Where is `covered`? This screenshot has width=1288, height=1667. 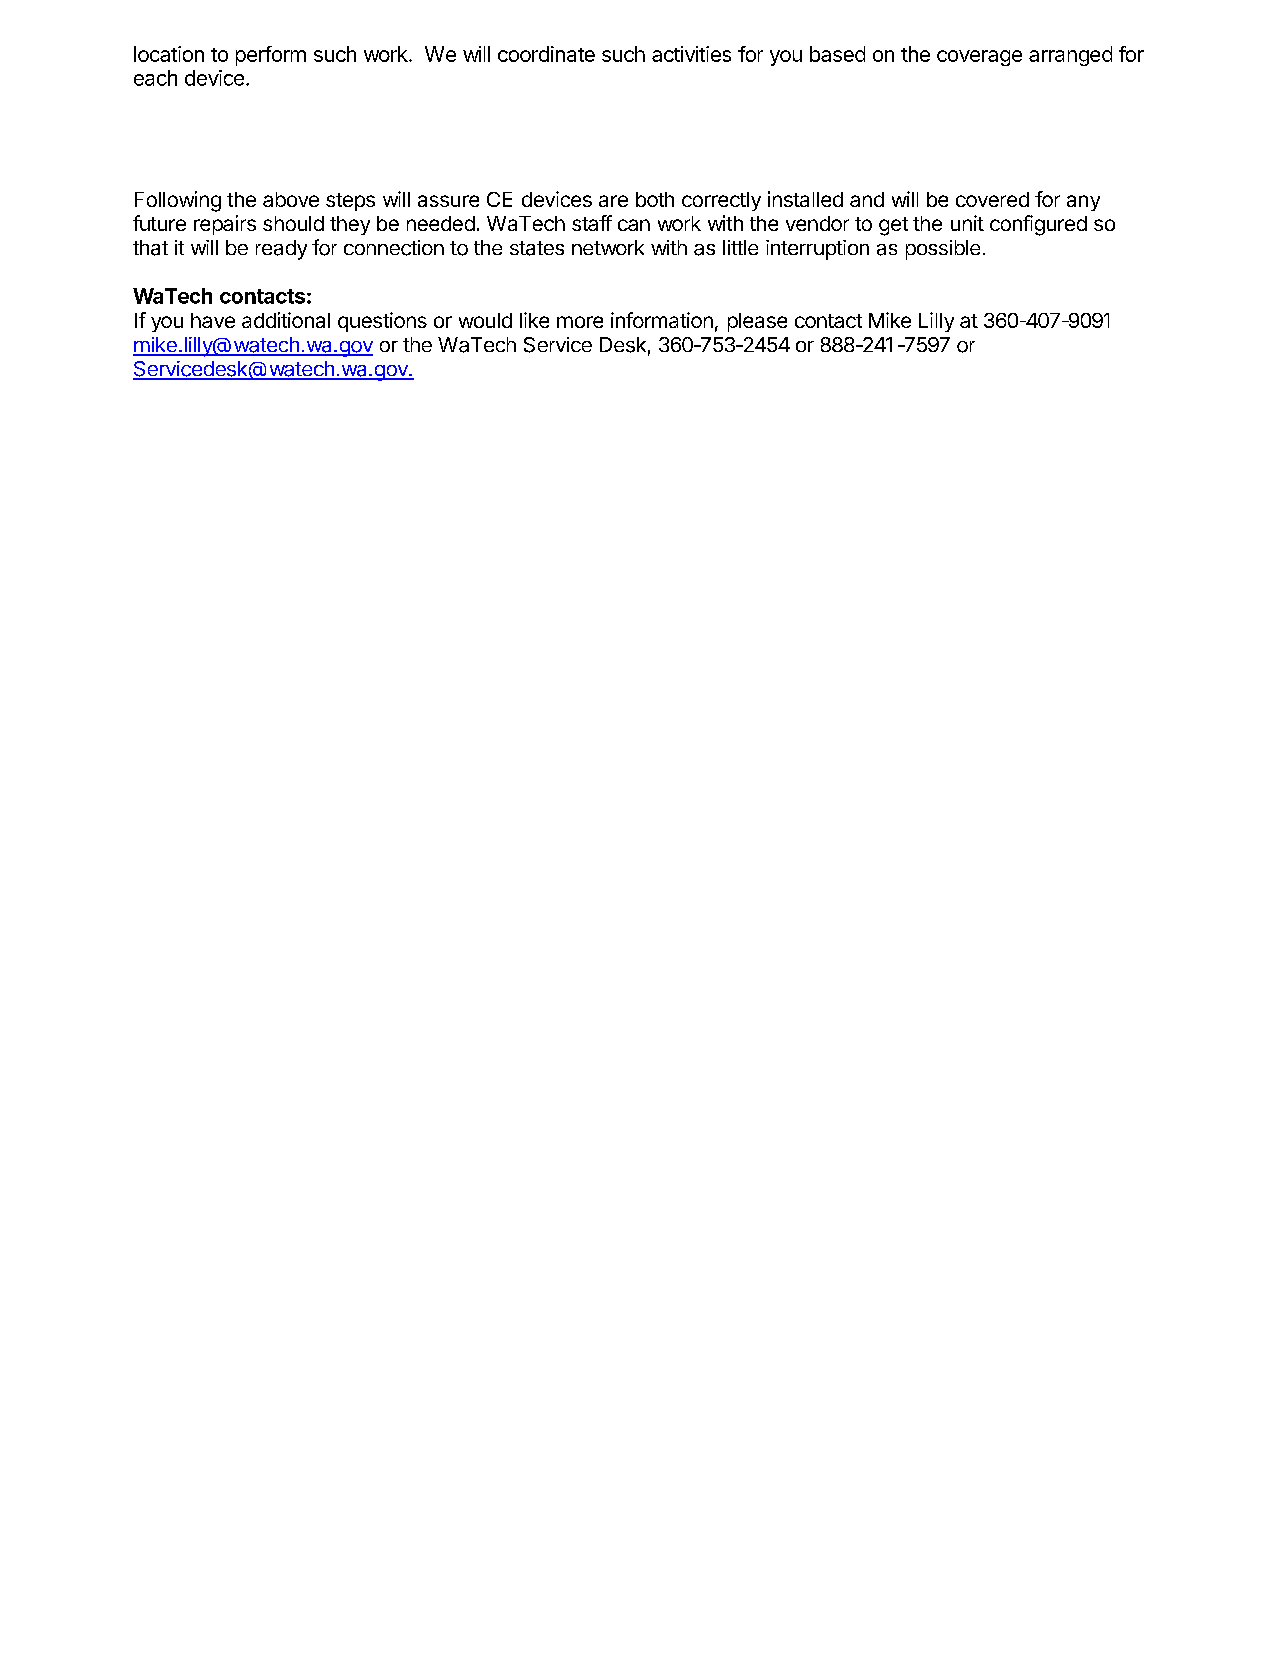
covered is located at coordinates (992, 199).
